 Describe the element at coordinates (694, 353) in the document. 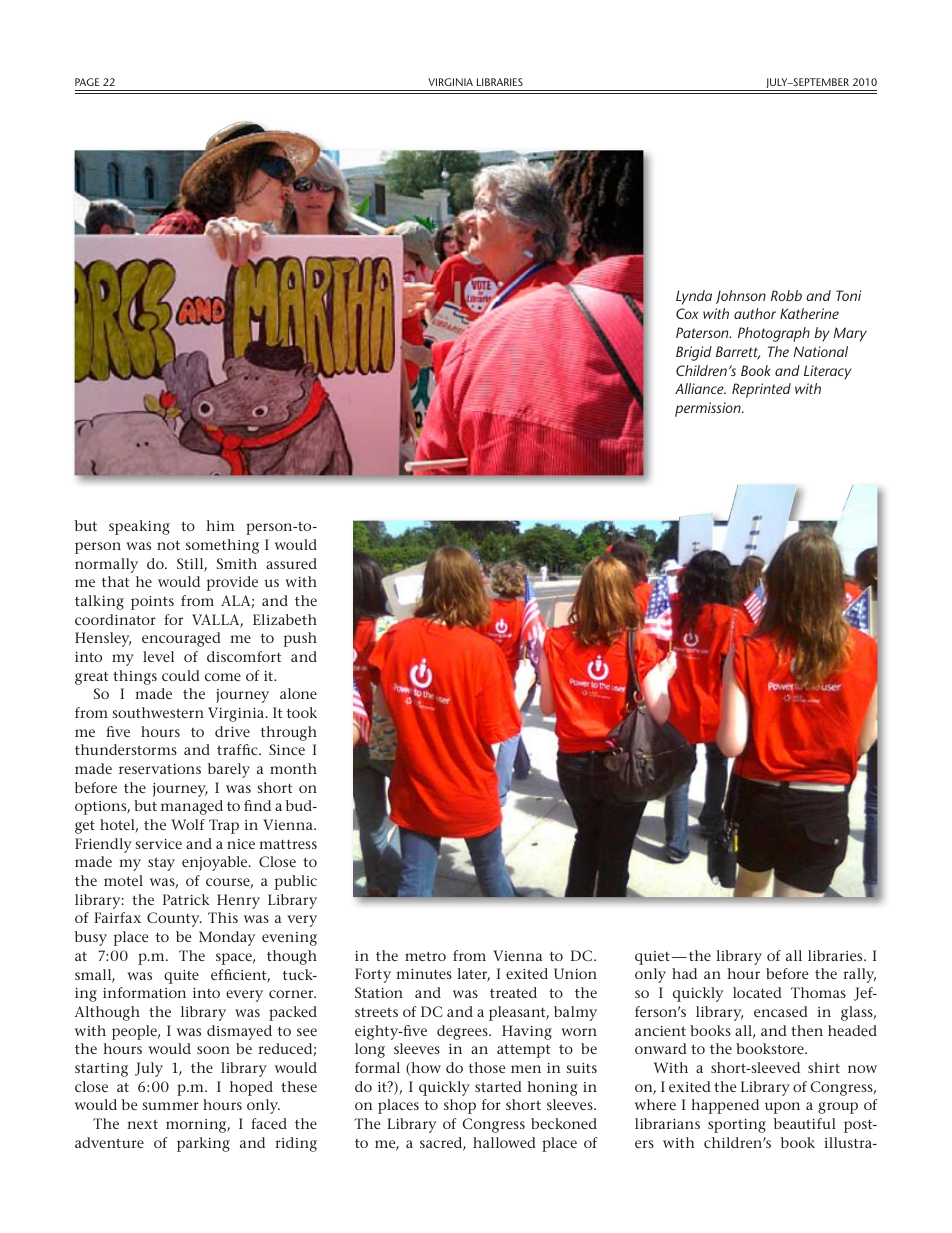

I see `Brigid` at that location.
